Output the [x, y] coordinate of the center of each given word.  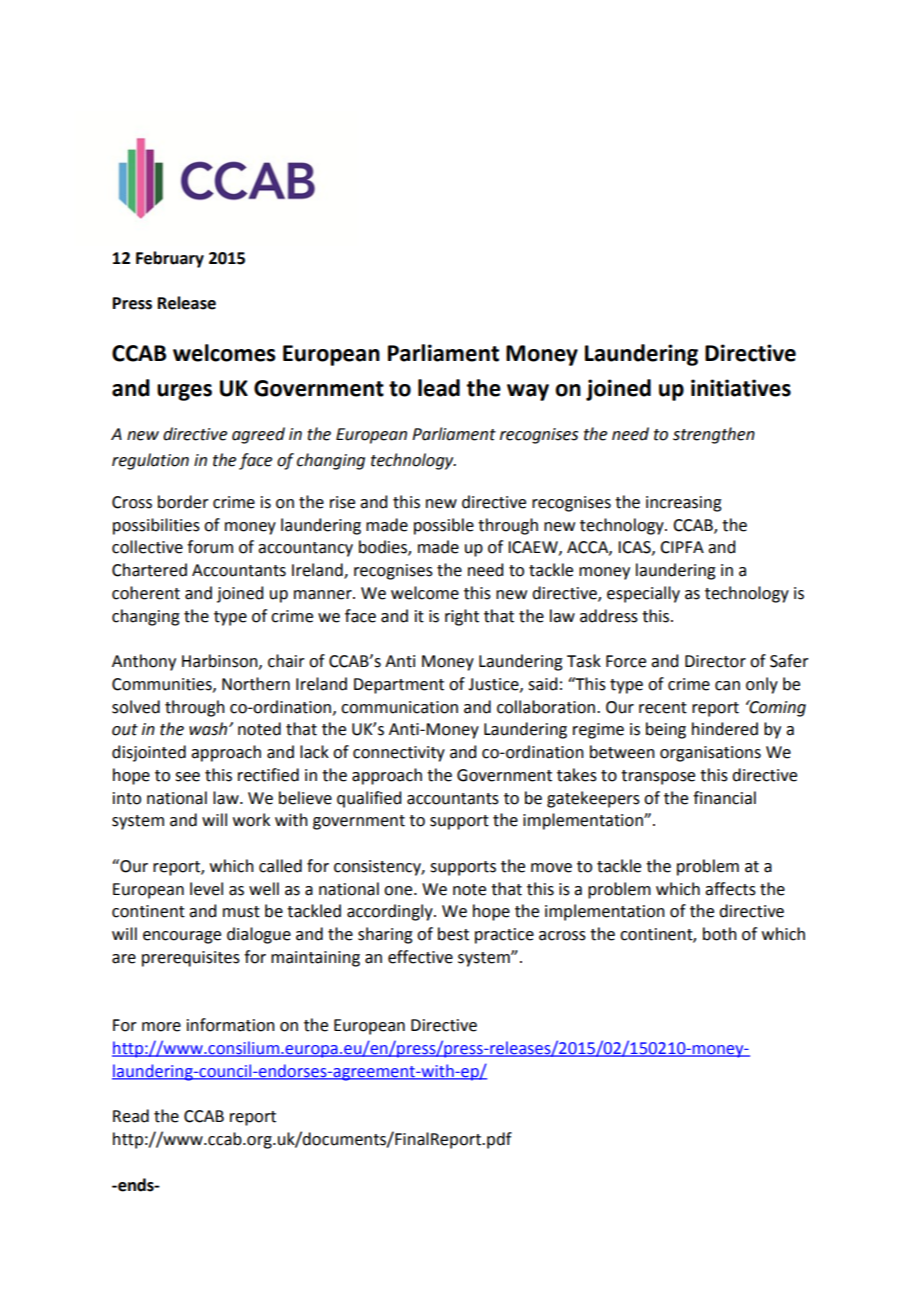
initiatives [741, 388]
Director [715, 661]
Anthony [144, 662]
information [231, 1025]
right [462, 617]
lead [439, 388]
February [170, 259]
